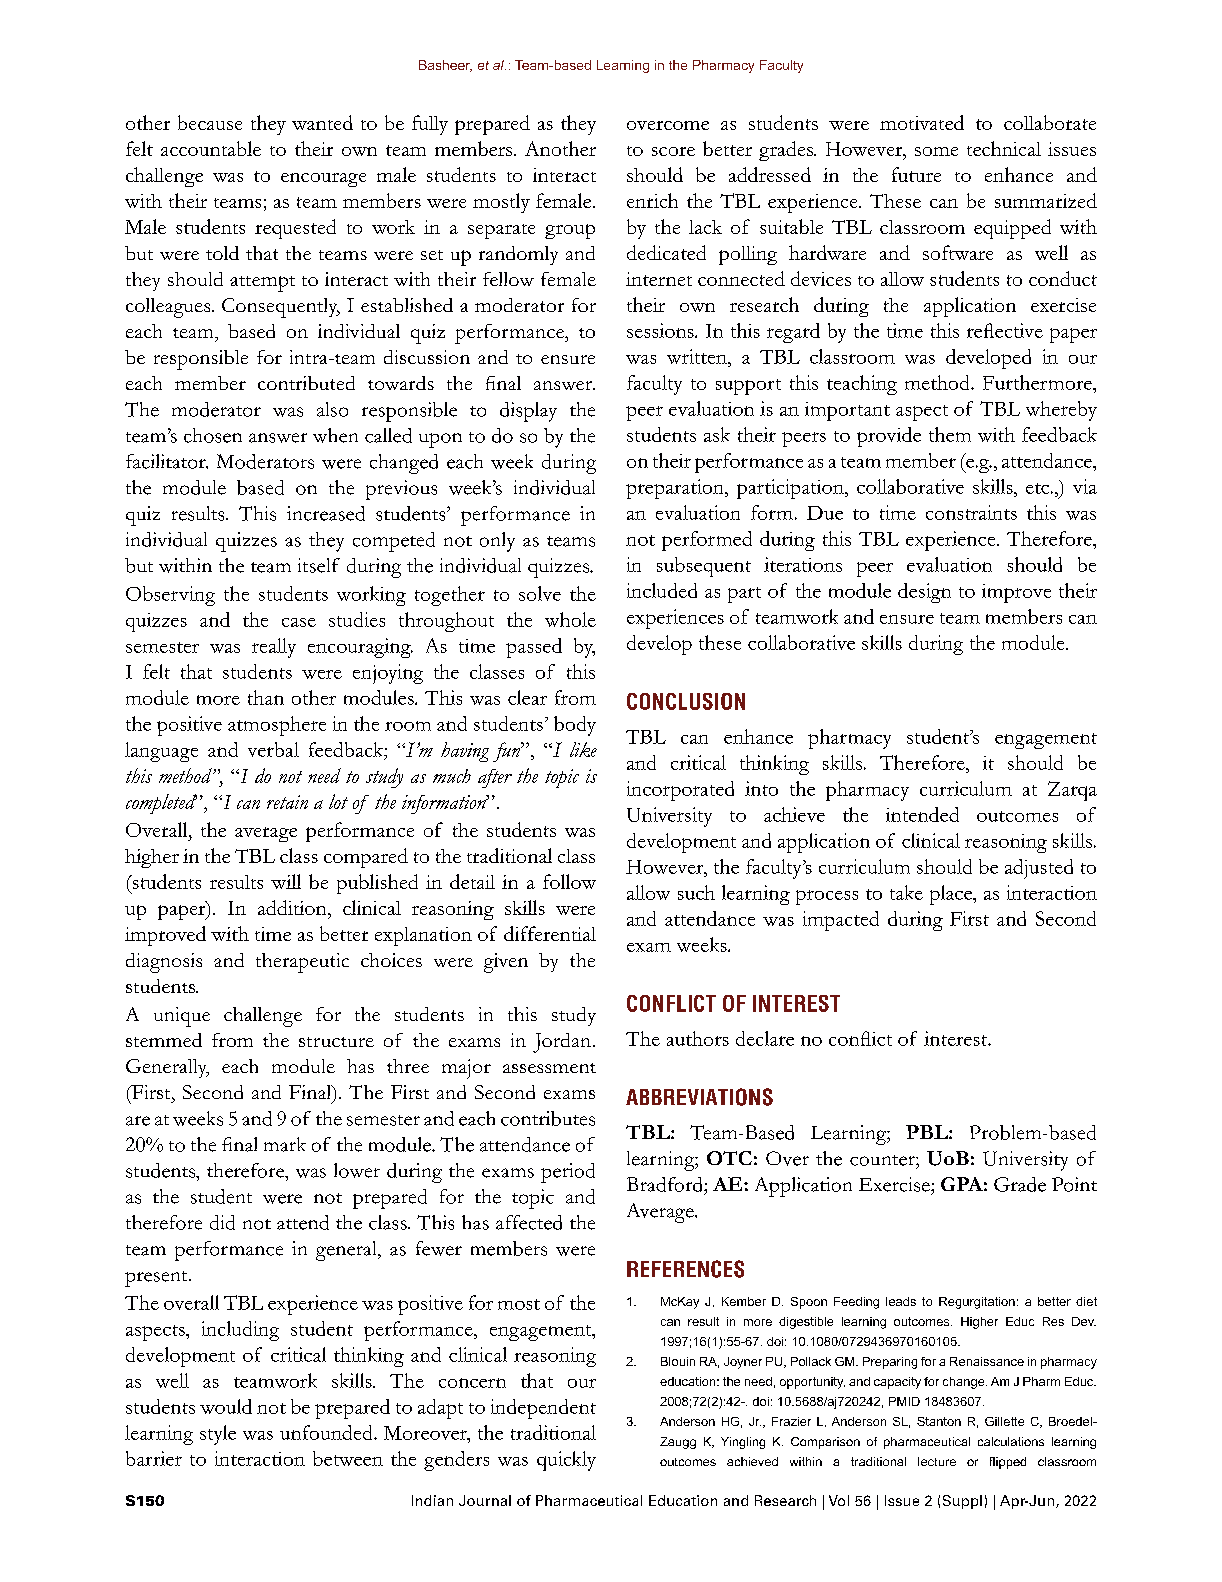 The height and width of the screenshot is (1582, 1222). Describe the element at coordinates (562, 1043) in the screenshot. I see `Jordan` at that location.
